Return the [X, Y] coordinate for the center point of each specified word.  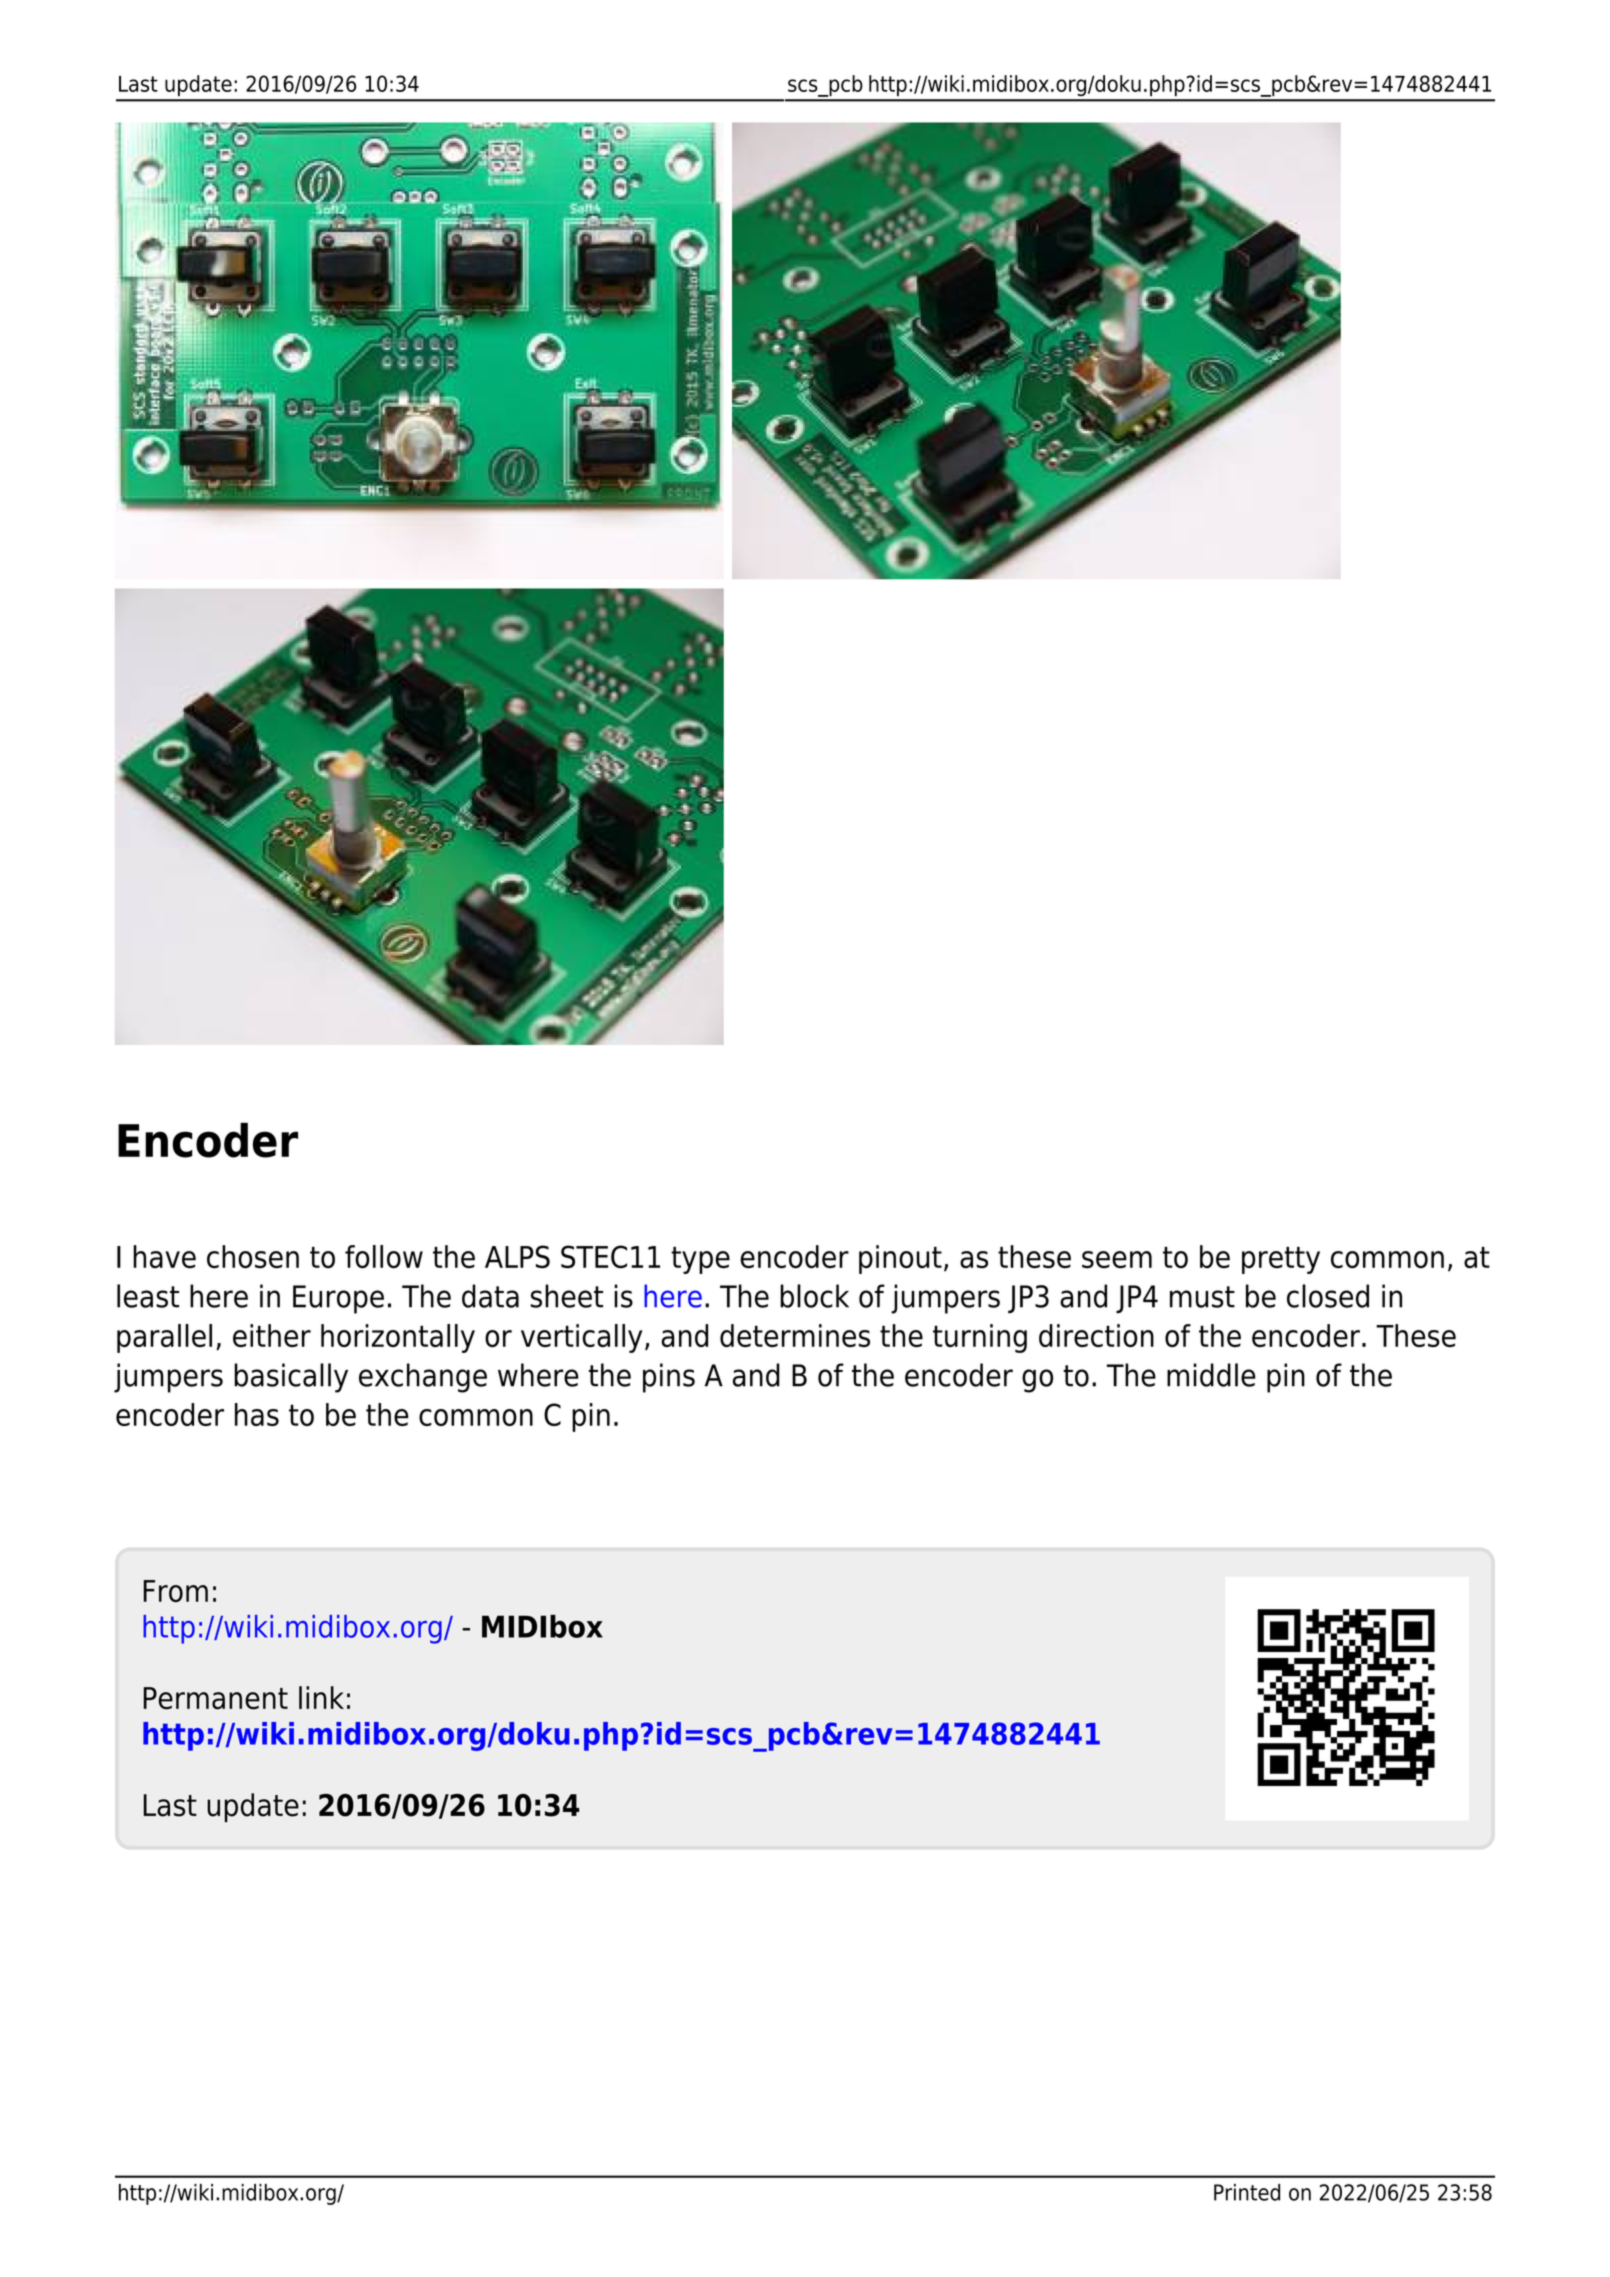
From [175, 1591]
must [1202, 1297]
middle [1211, 1375]
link [321, 1697]
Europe [338, 1299]
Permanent [215, 1698]
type [700, 1260]
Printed [1247, 2192]
